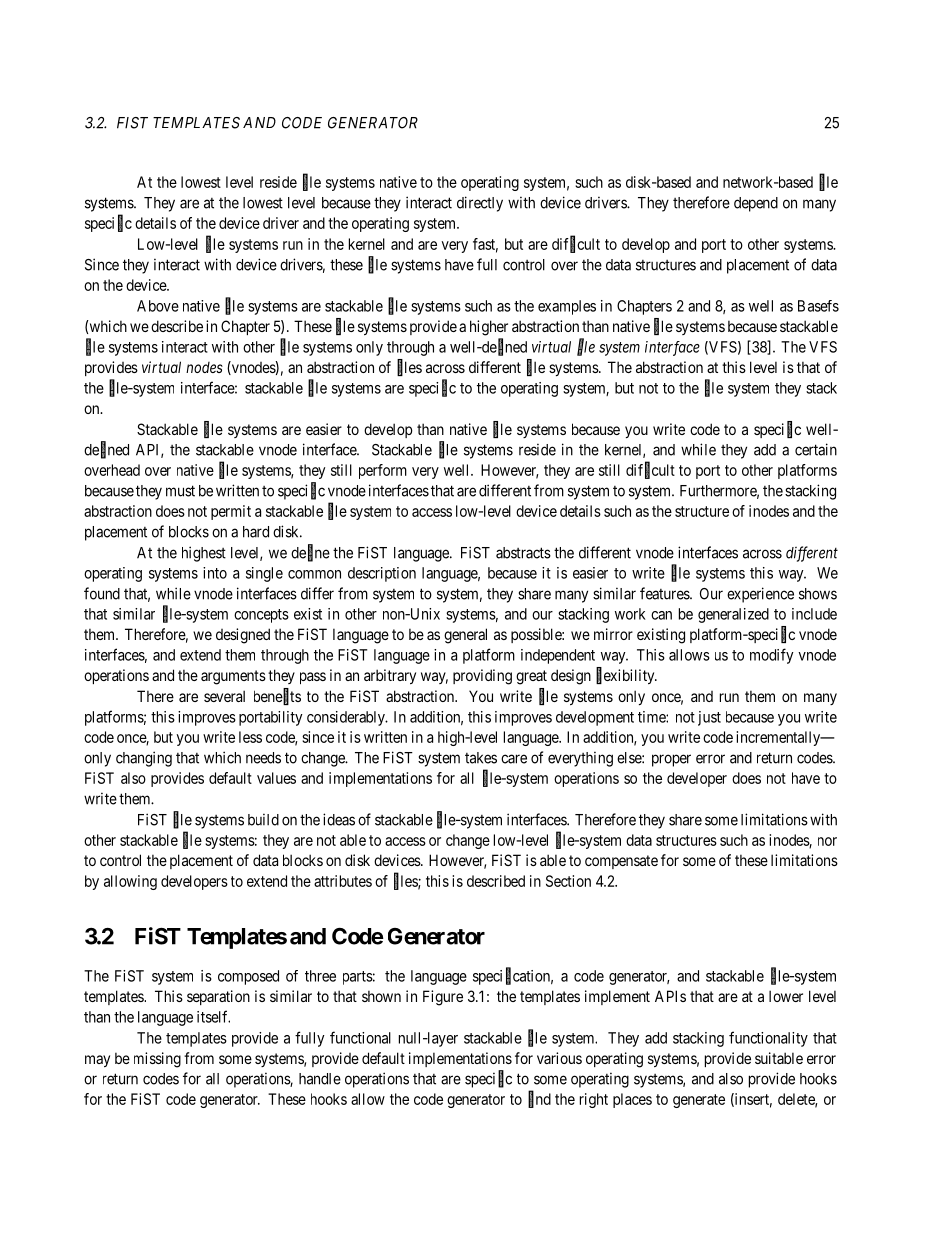 The width and height of the screenshot is (952, 1233). What do you see at coordinates (482, 677) in the screenshot?
I see `providing` at bounding box center [482, 677].
